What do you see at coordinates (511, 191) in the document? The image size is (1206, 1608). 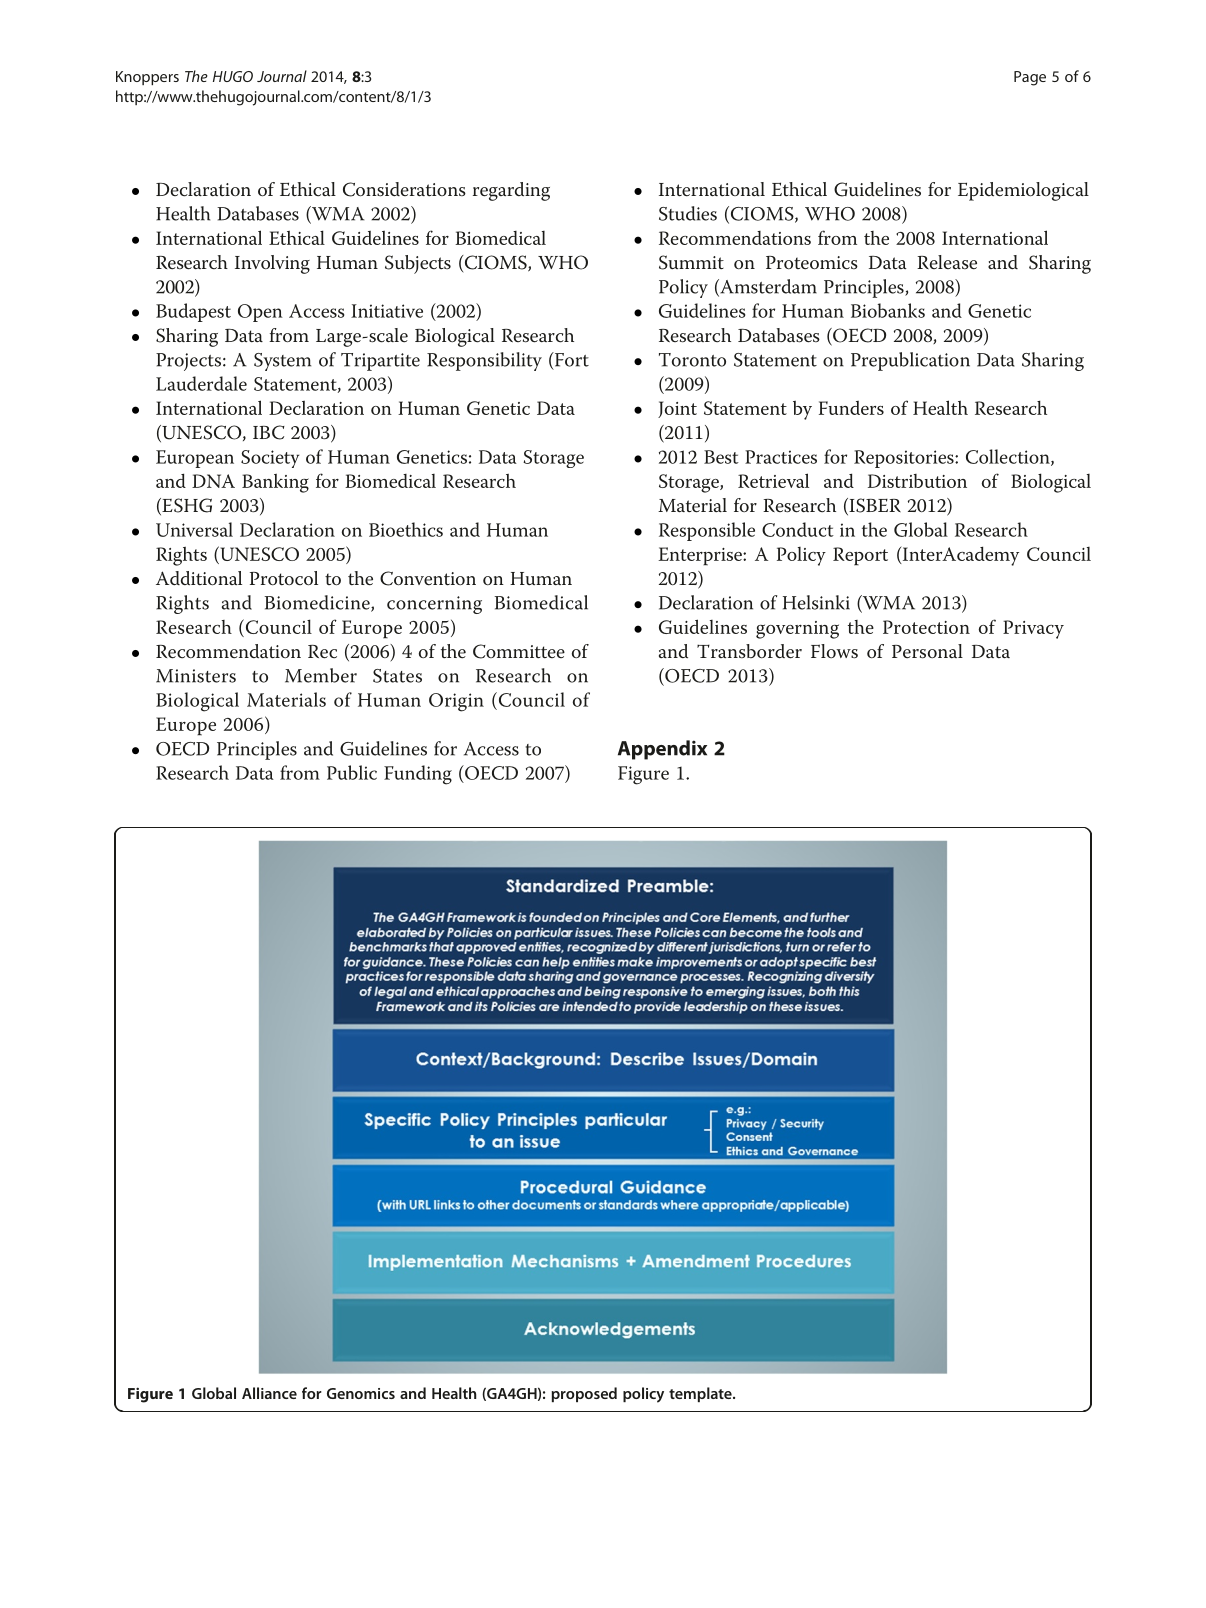 I see `regarding` at bounding box center [511, 191].
